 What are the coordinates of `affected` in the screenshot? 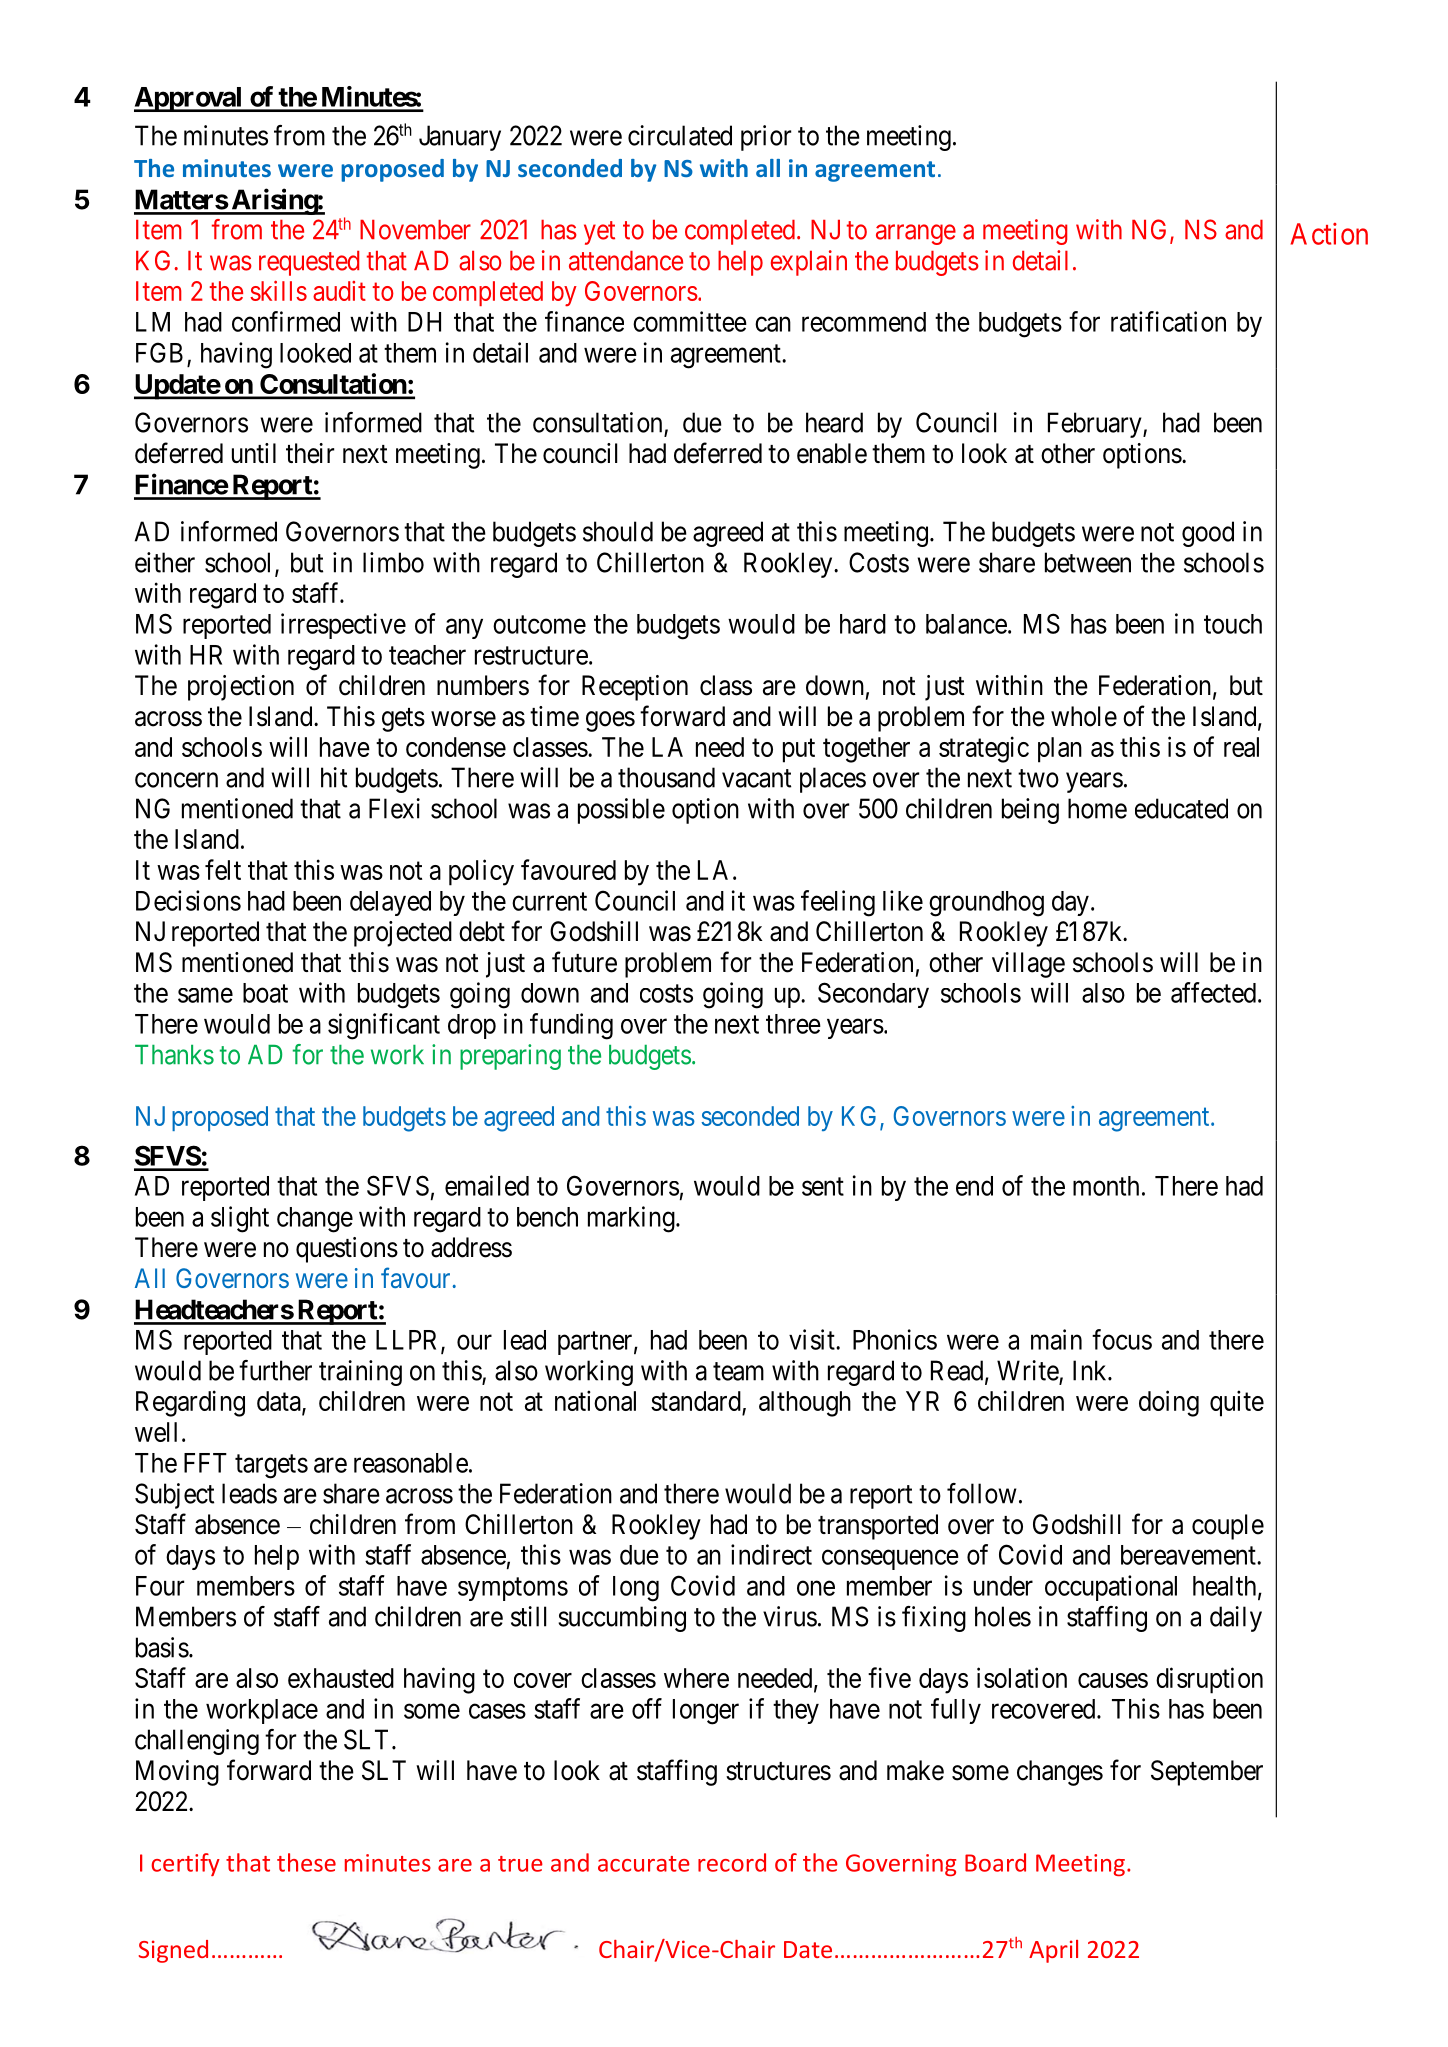 It's located at (1213, 992).
